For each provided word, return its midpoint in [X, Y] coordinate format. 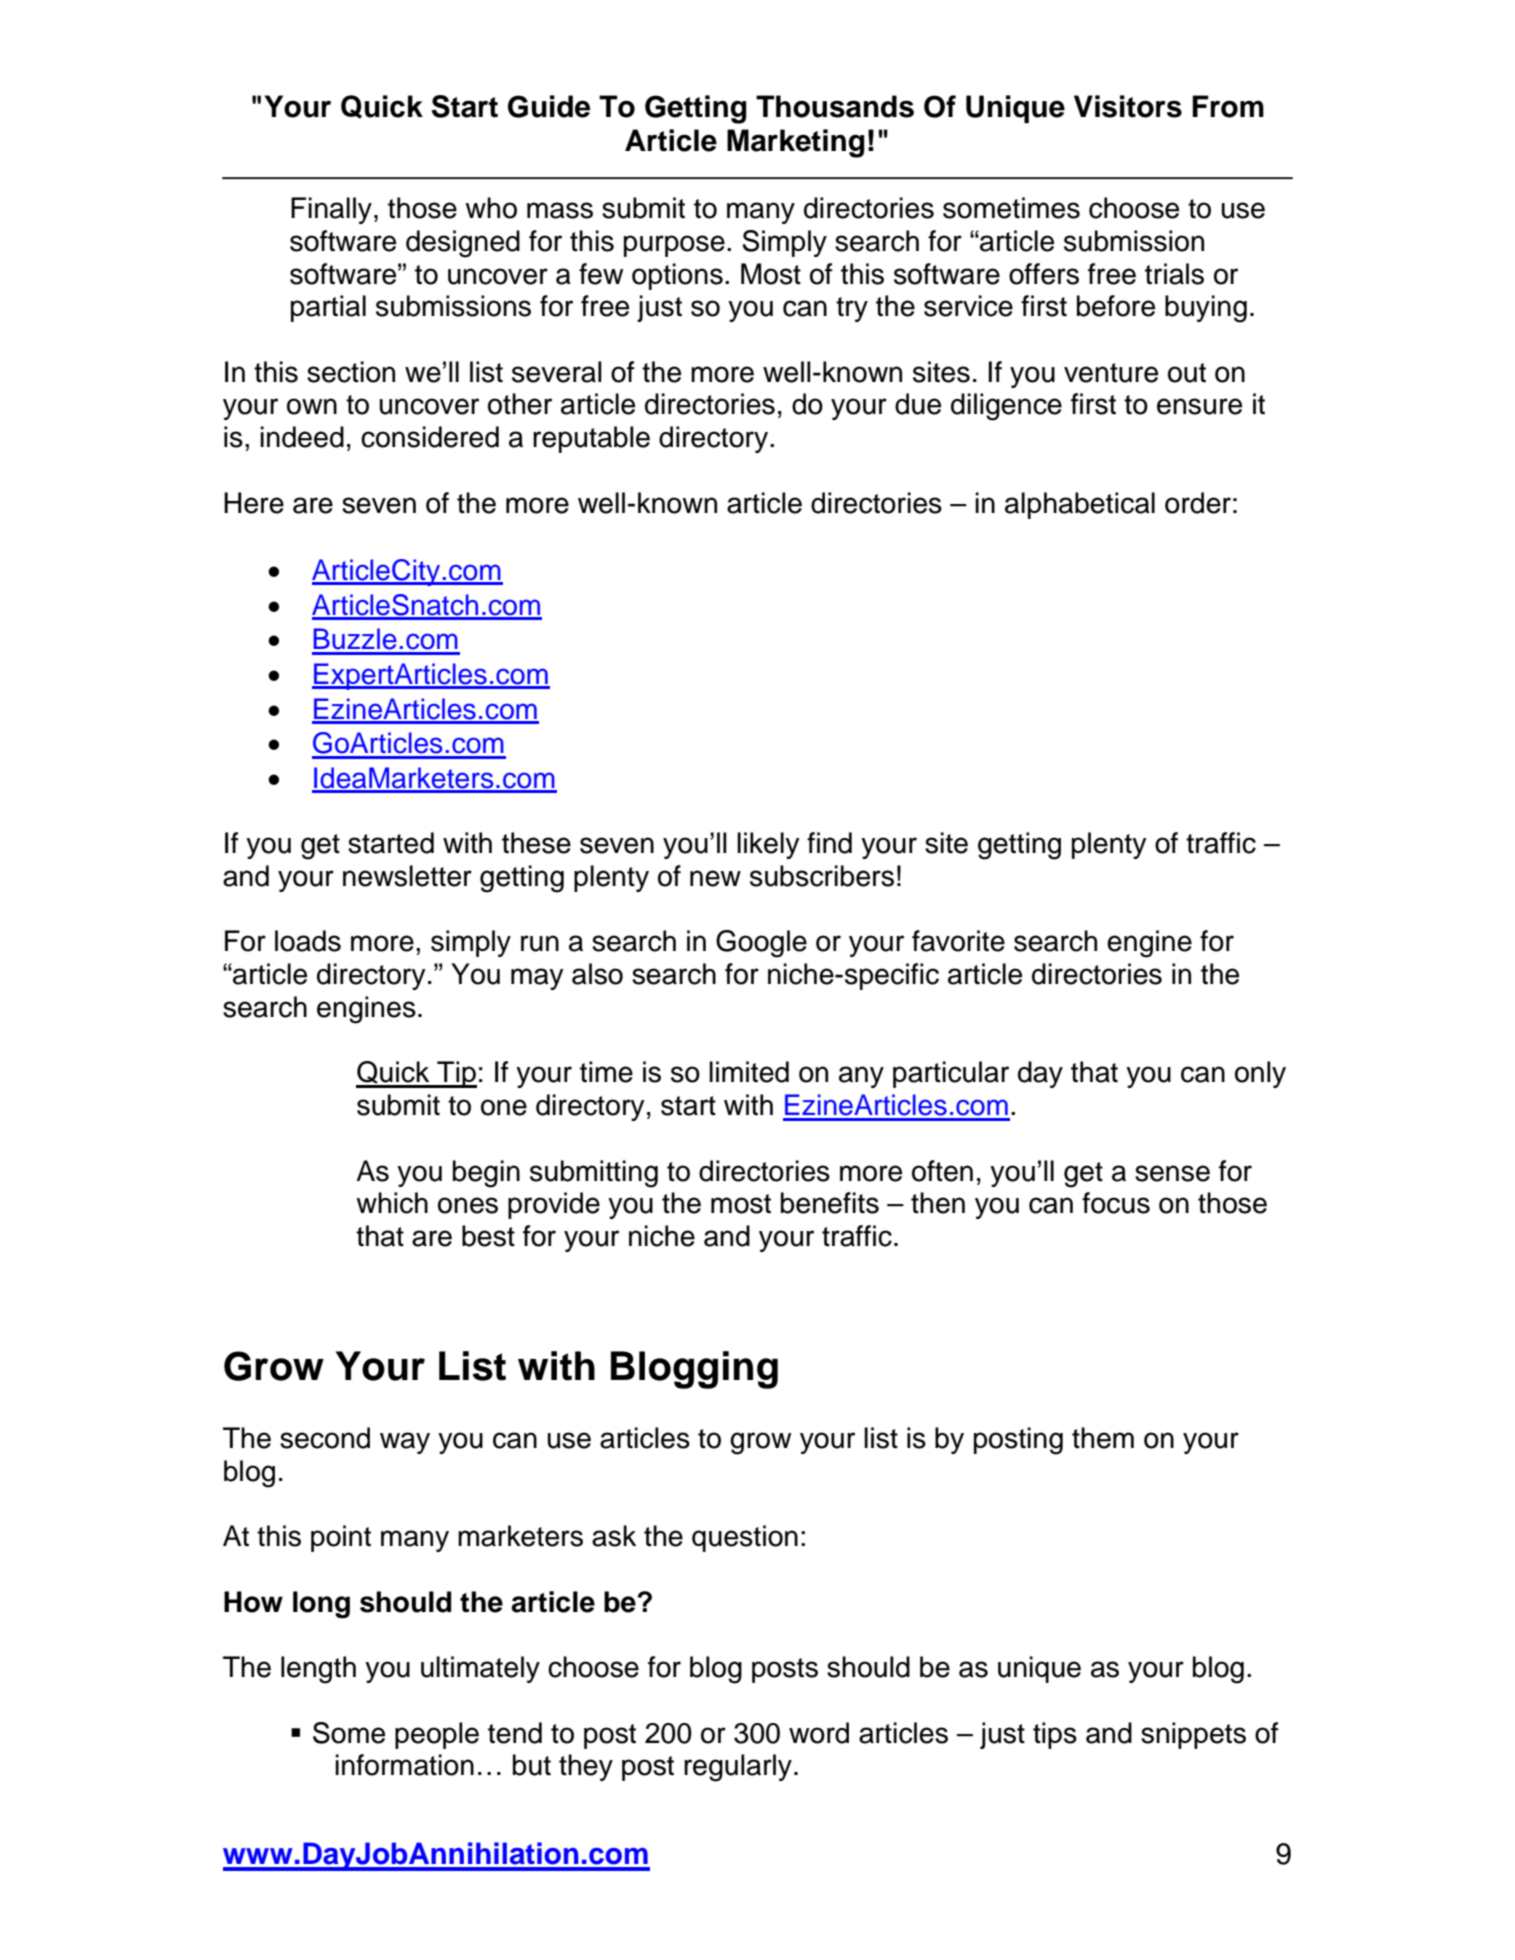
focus [1116, 1203]
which [392, 1203]
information [404, 1765]
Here [254, 503]
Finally [331, 210]
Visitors [1128, 106]
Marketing [796, 143]
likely [768, 845]
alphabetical [1080, 505]
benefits [830, 1203]
